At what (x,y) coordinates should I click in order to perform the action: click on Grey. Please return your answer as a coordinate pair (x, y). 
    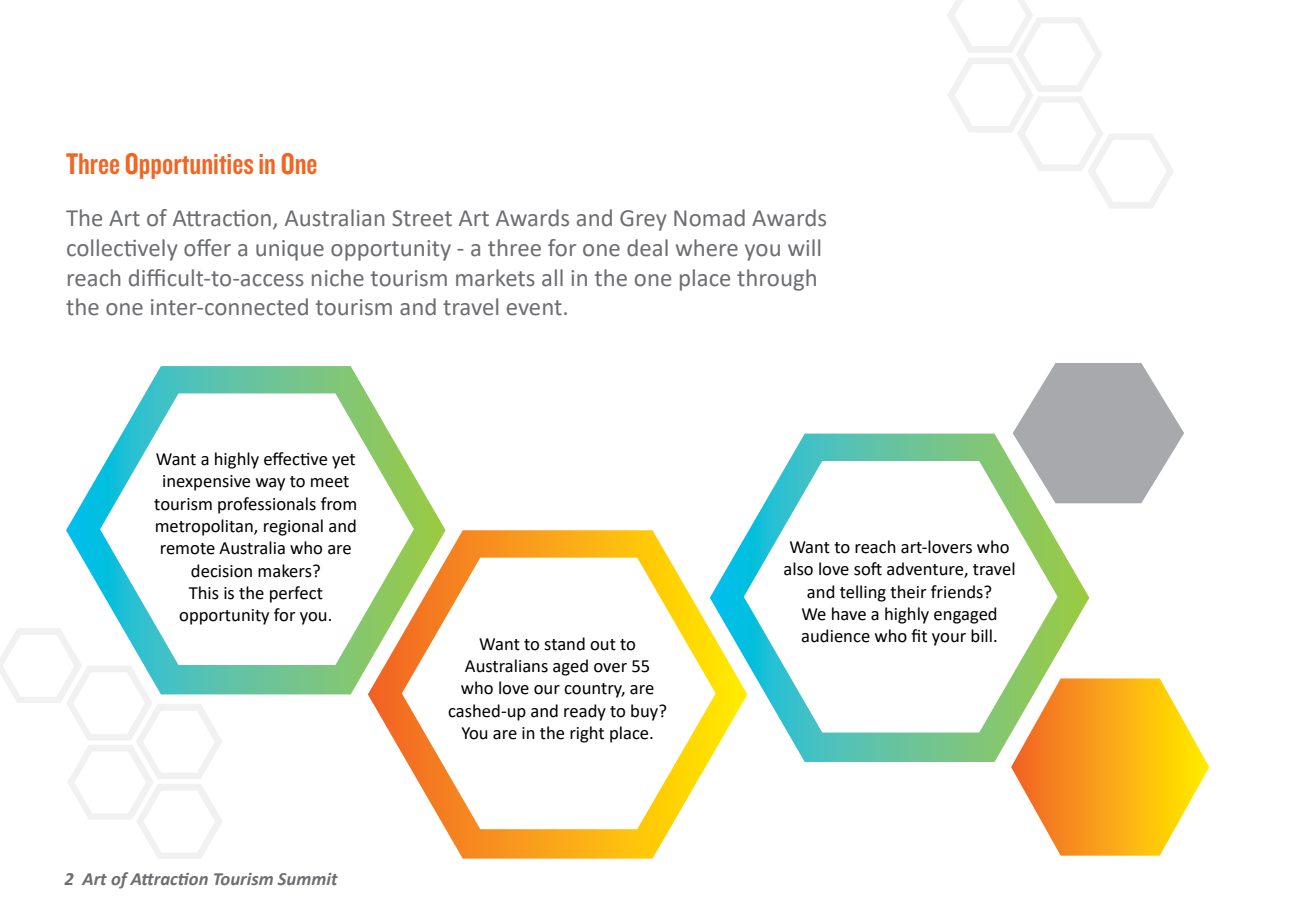
    Looking at the image, I should click on (643, 220).
